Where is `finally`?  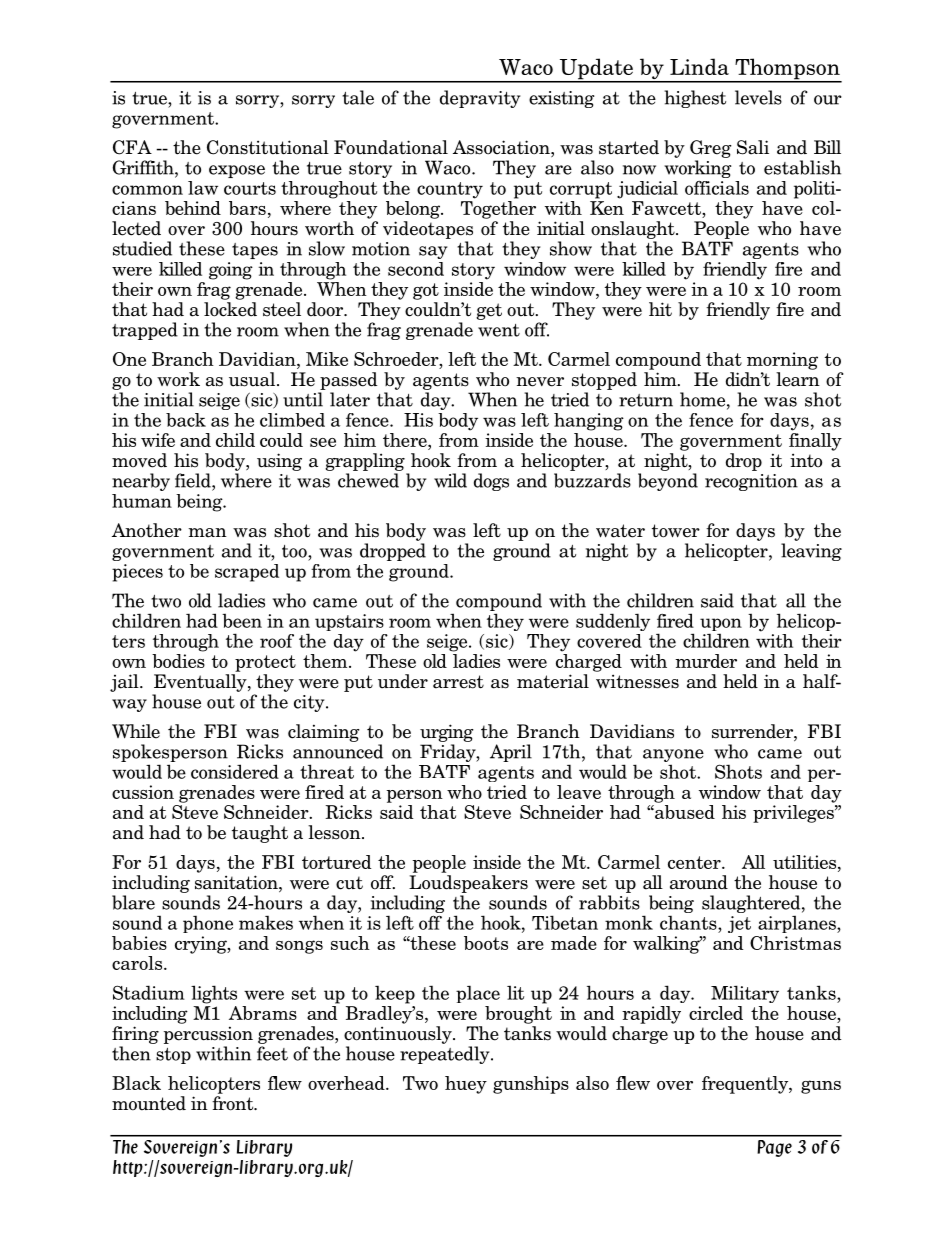 finally is located at coordinates (815, 442).
